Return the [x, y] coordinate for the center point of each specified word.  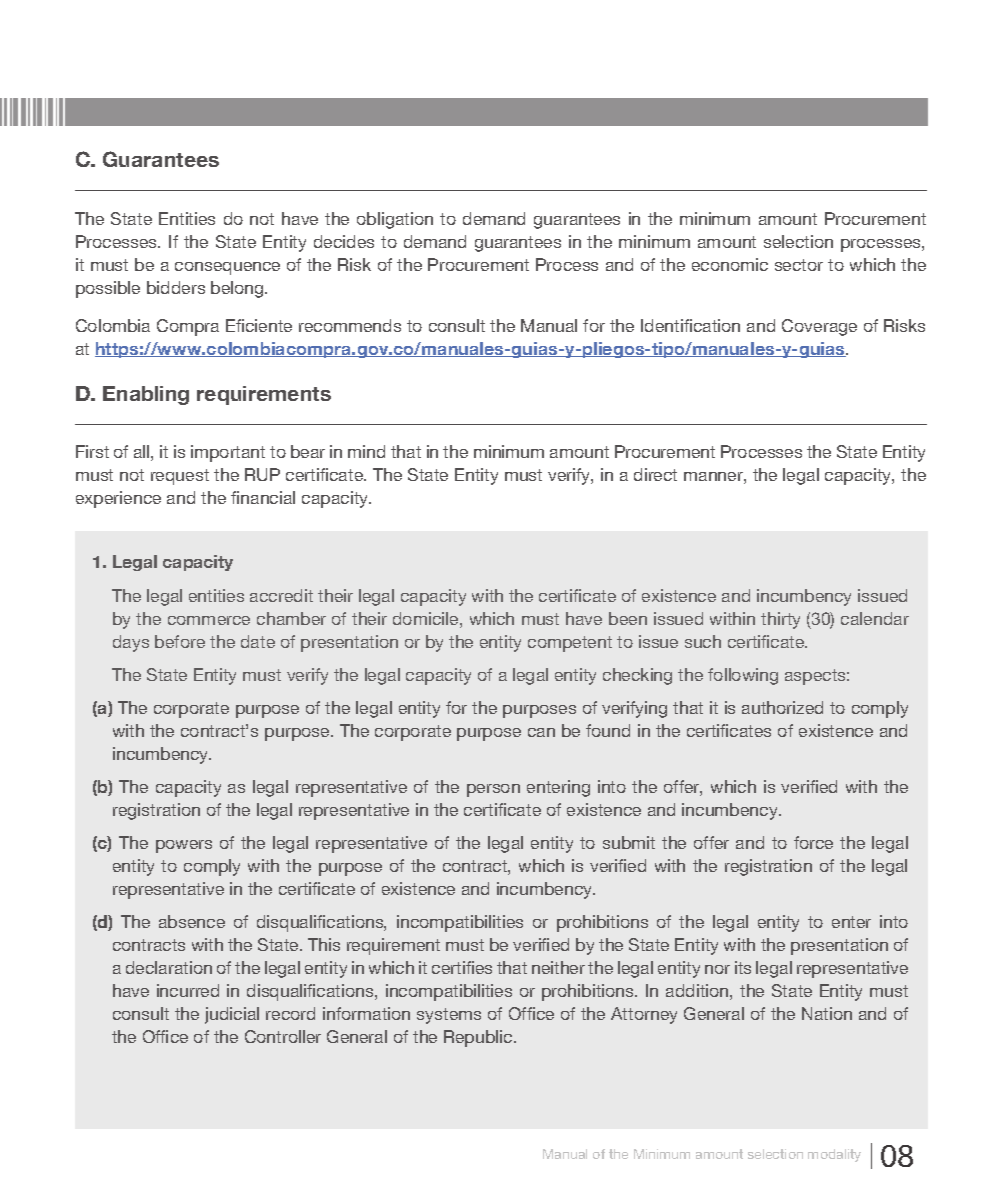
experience [118, 499]
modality [834, 1155]
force [813, 842]
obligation [395, 220]
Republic [479, 1038]
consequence [227, 268]
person [493, 790]
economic [730, 264]
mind [366, 451]
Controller [283, 1036]
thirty [780, 620]
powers [184, 846]
